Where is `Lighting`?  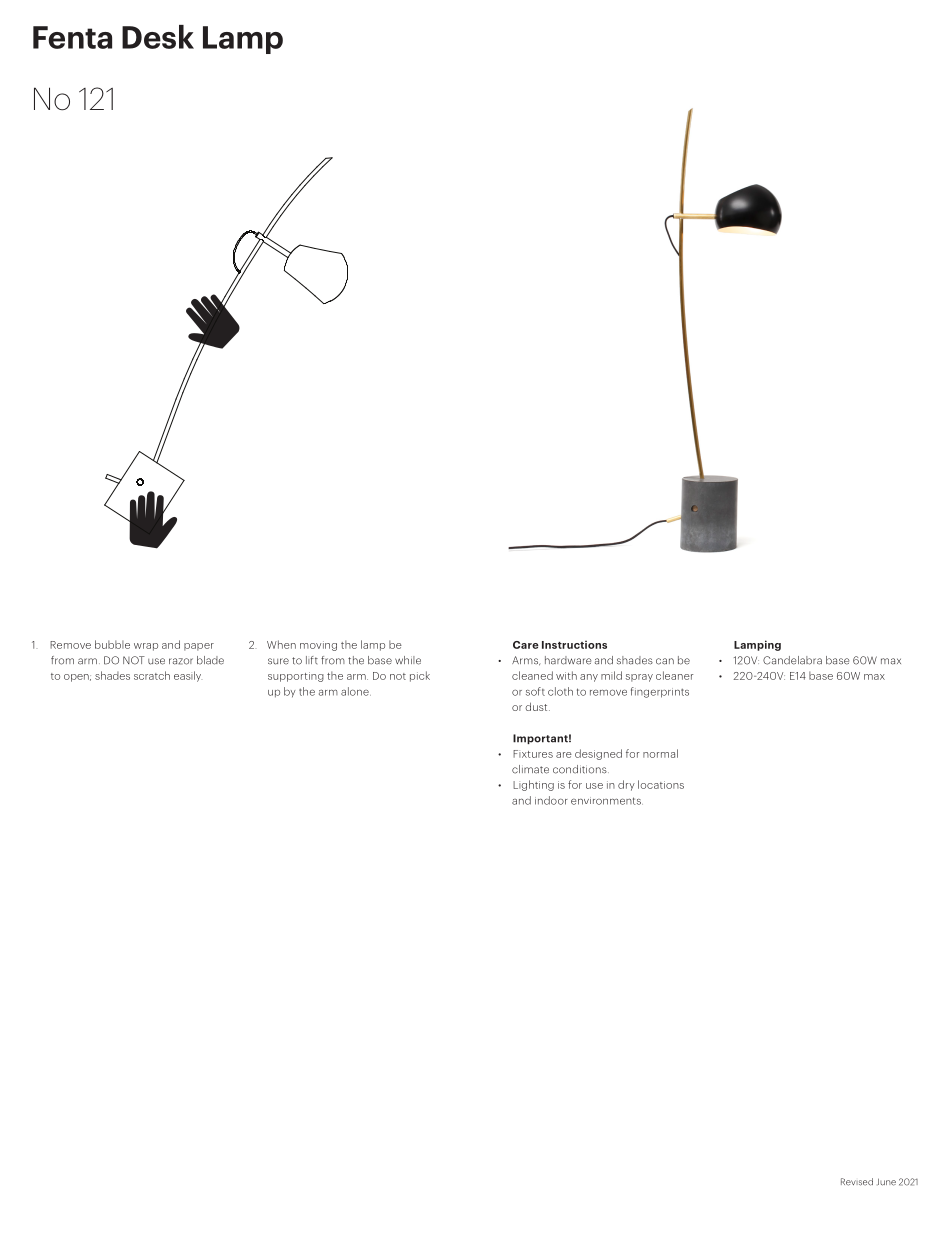 Lighting is located at coordinates (533, 785).
